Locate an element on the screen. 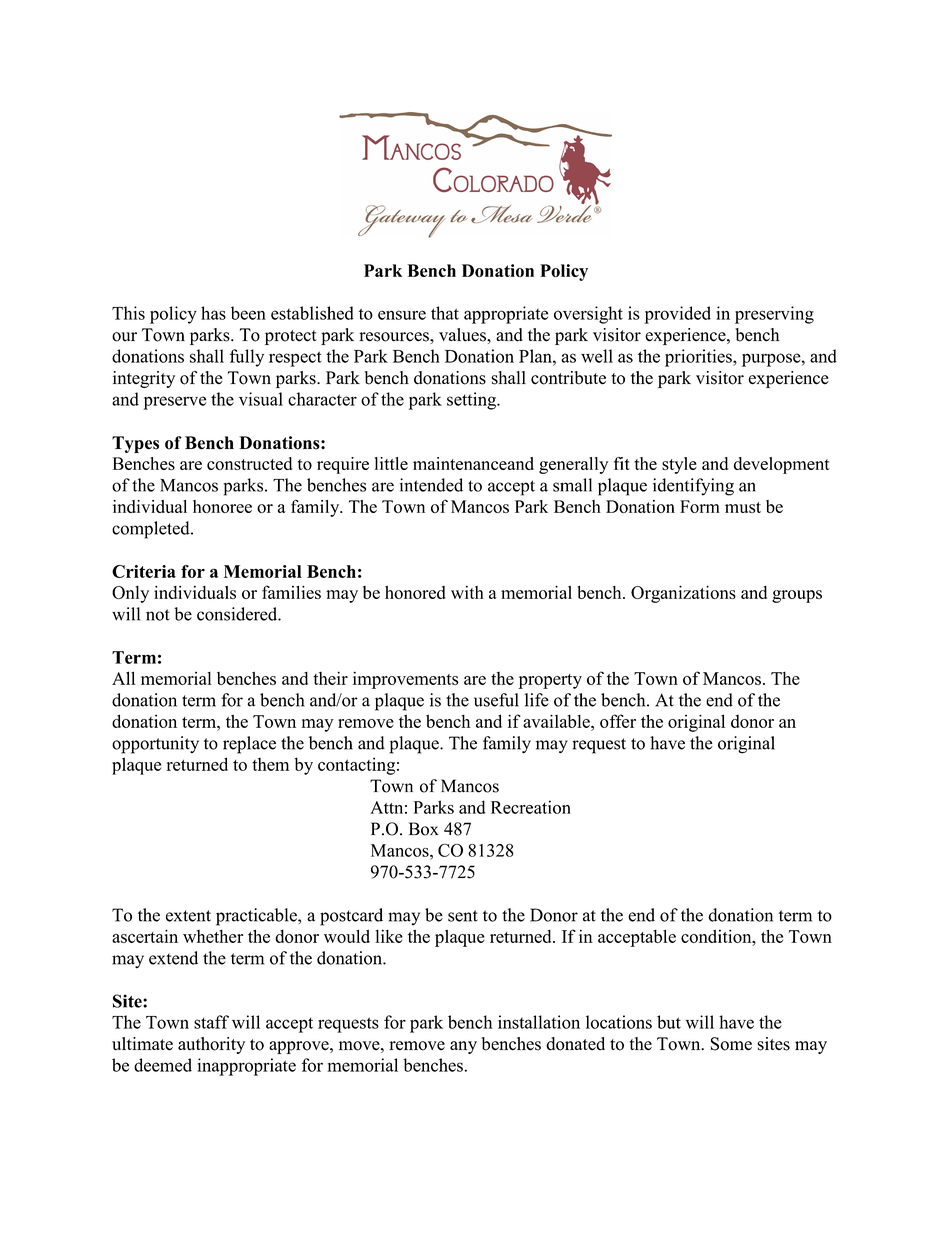  sent is located at coordinates (463, 916).
